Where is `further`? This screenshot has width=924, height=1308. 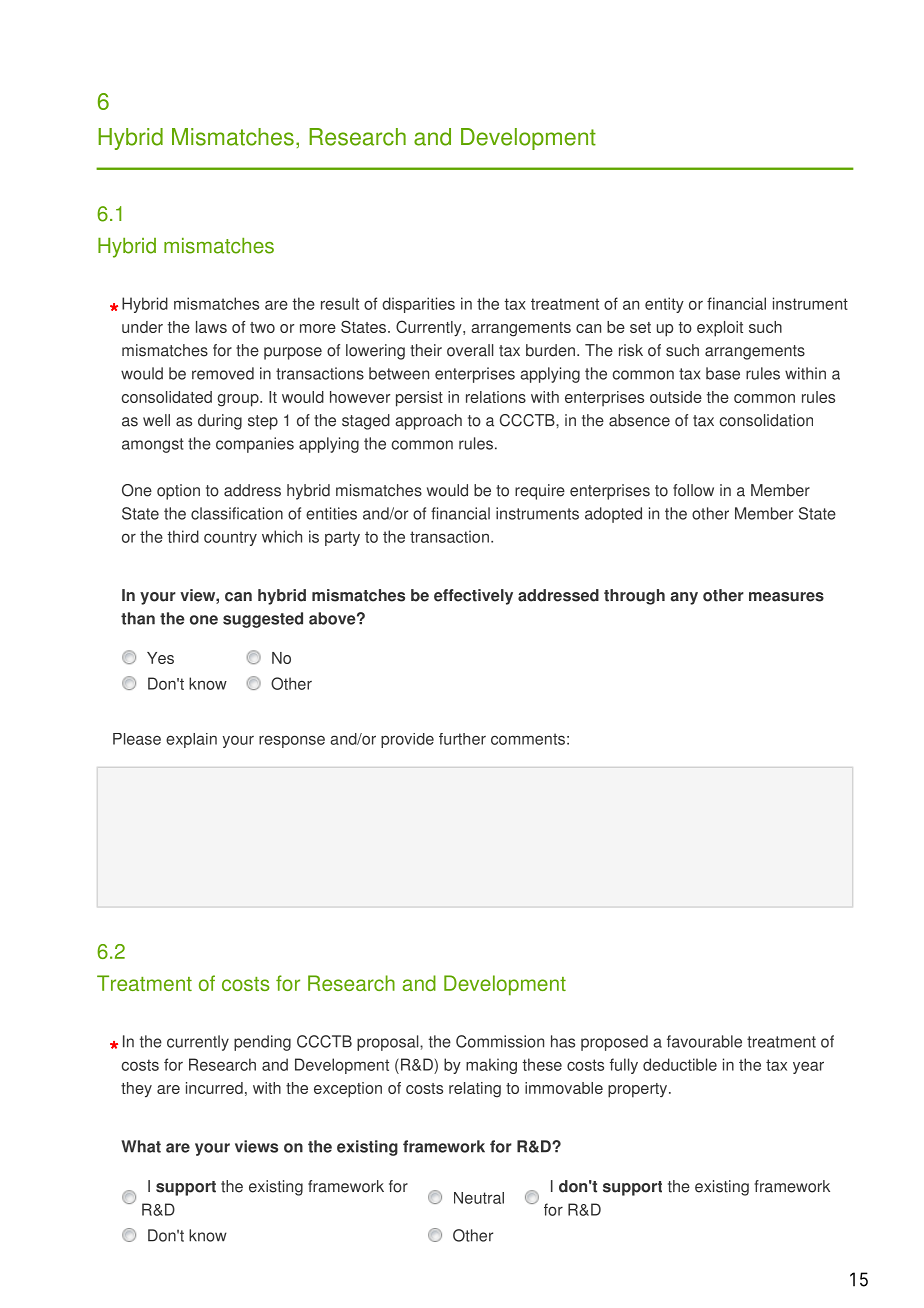
further is located at coordinates (462, 739).
